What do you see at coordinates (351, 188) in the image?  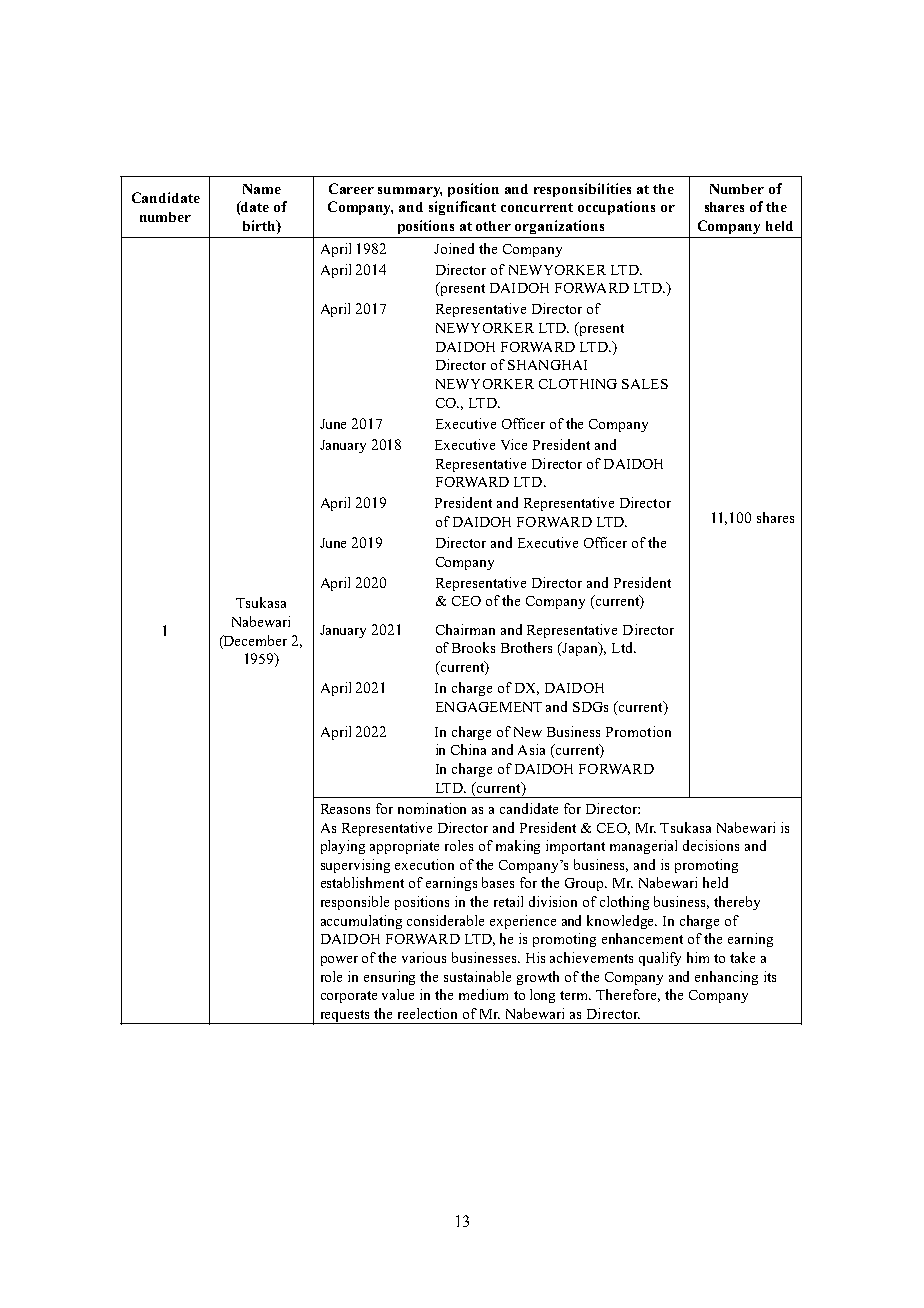 I see `Career` at bounding box center [351, 188].
